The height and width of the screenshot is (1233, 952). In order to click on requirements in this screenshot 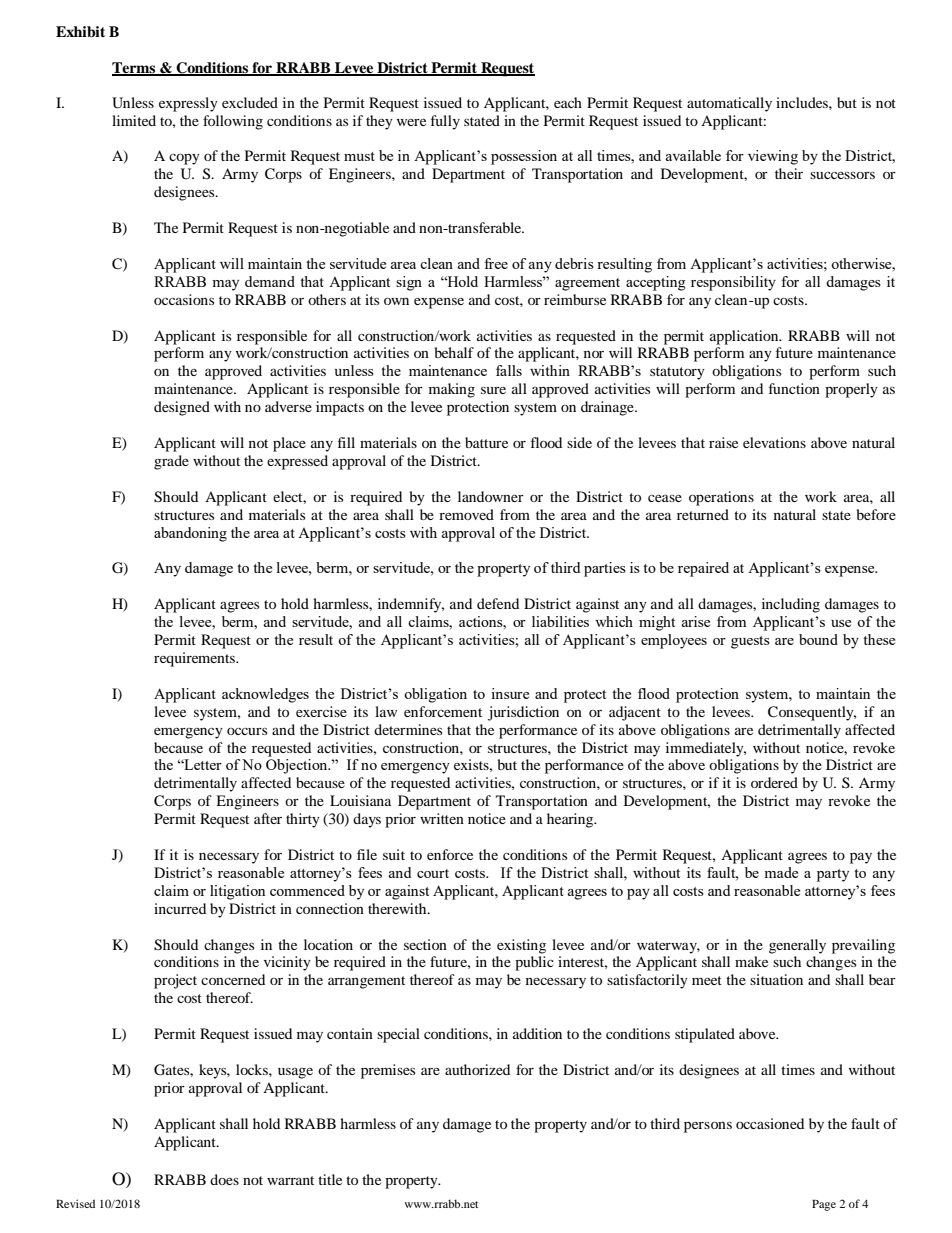, I will do `click(196, 659)`.
